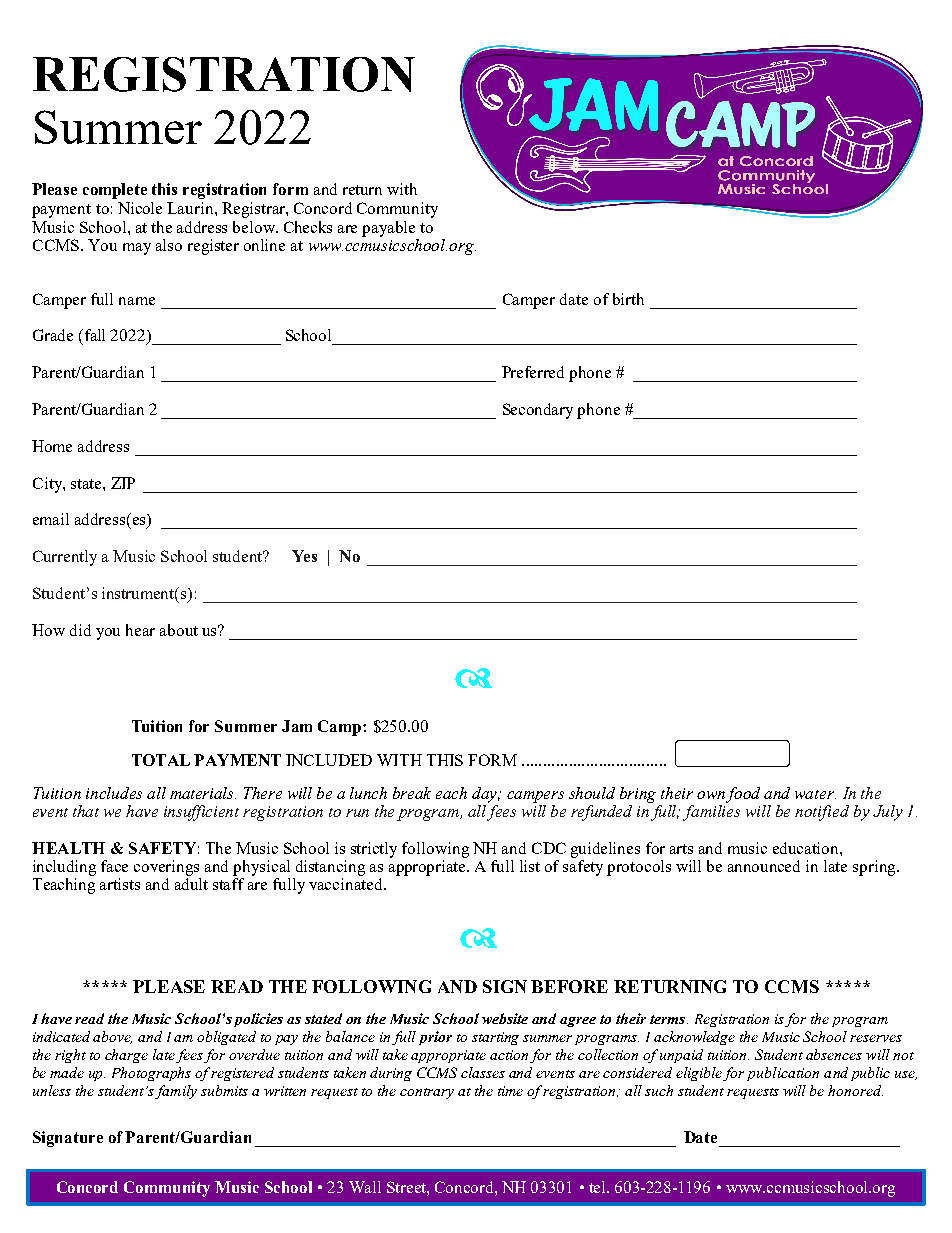 This page has width=952, height=1233. What do you see at coordinates (166, 868) in the page?
I see `coverings` at bounding box center [166, 868].
